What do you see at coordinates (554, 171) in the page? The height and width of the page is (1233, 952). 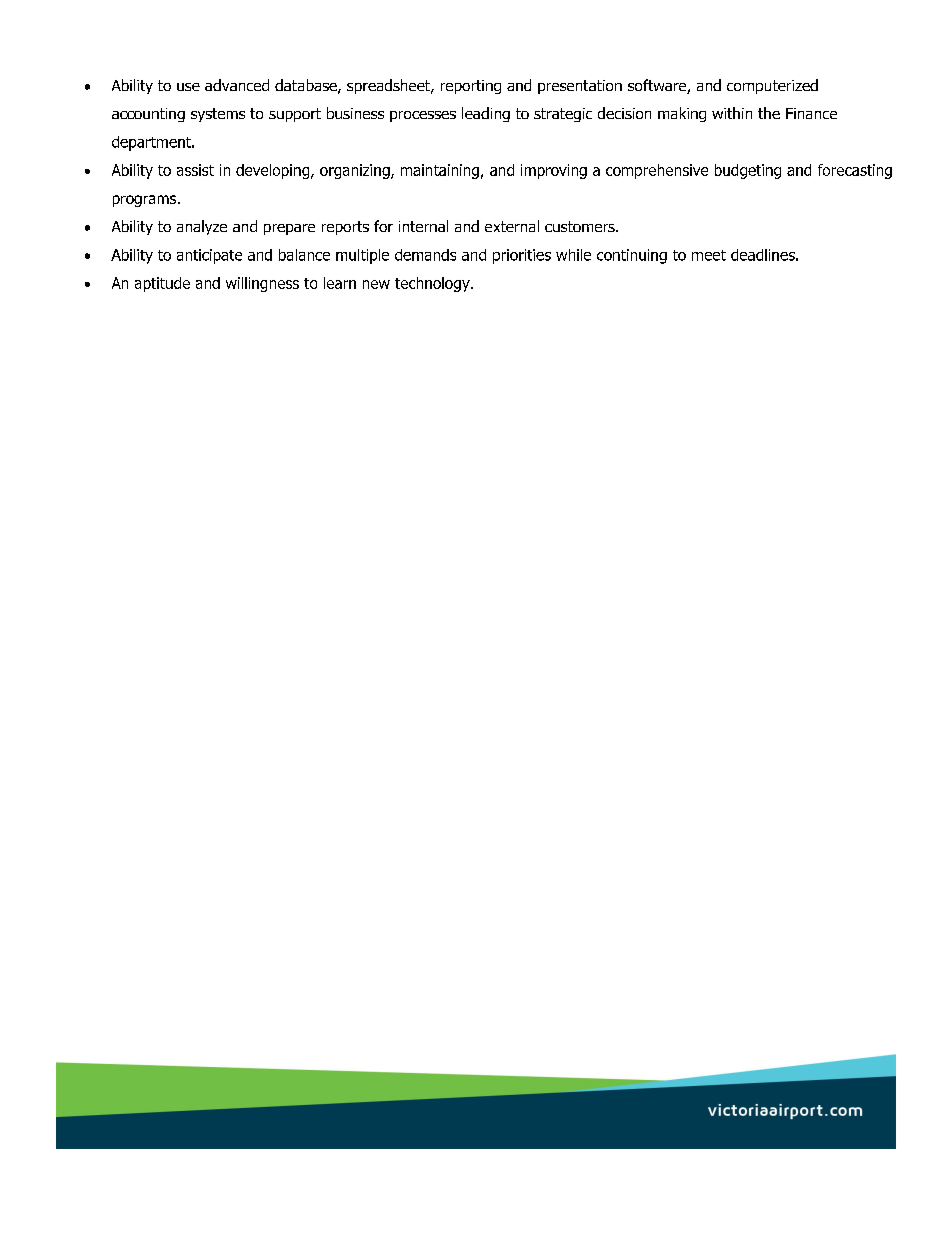 I see `improving` at bounding box center [554, 171].
